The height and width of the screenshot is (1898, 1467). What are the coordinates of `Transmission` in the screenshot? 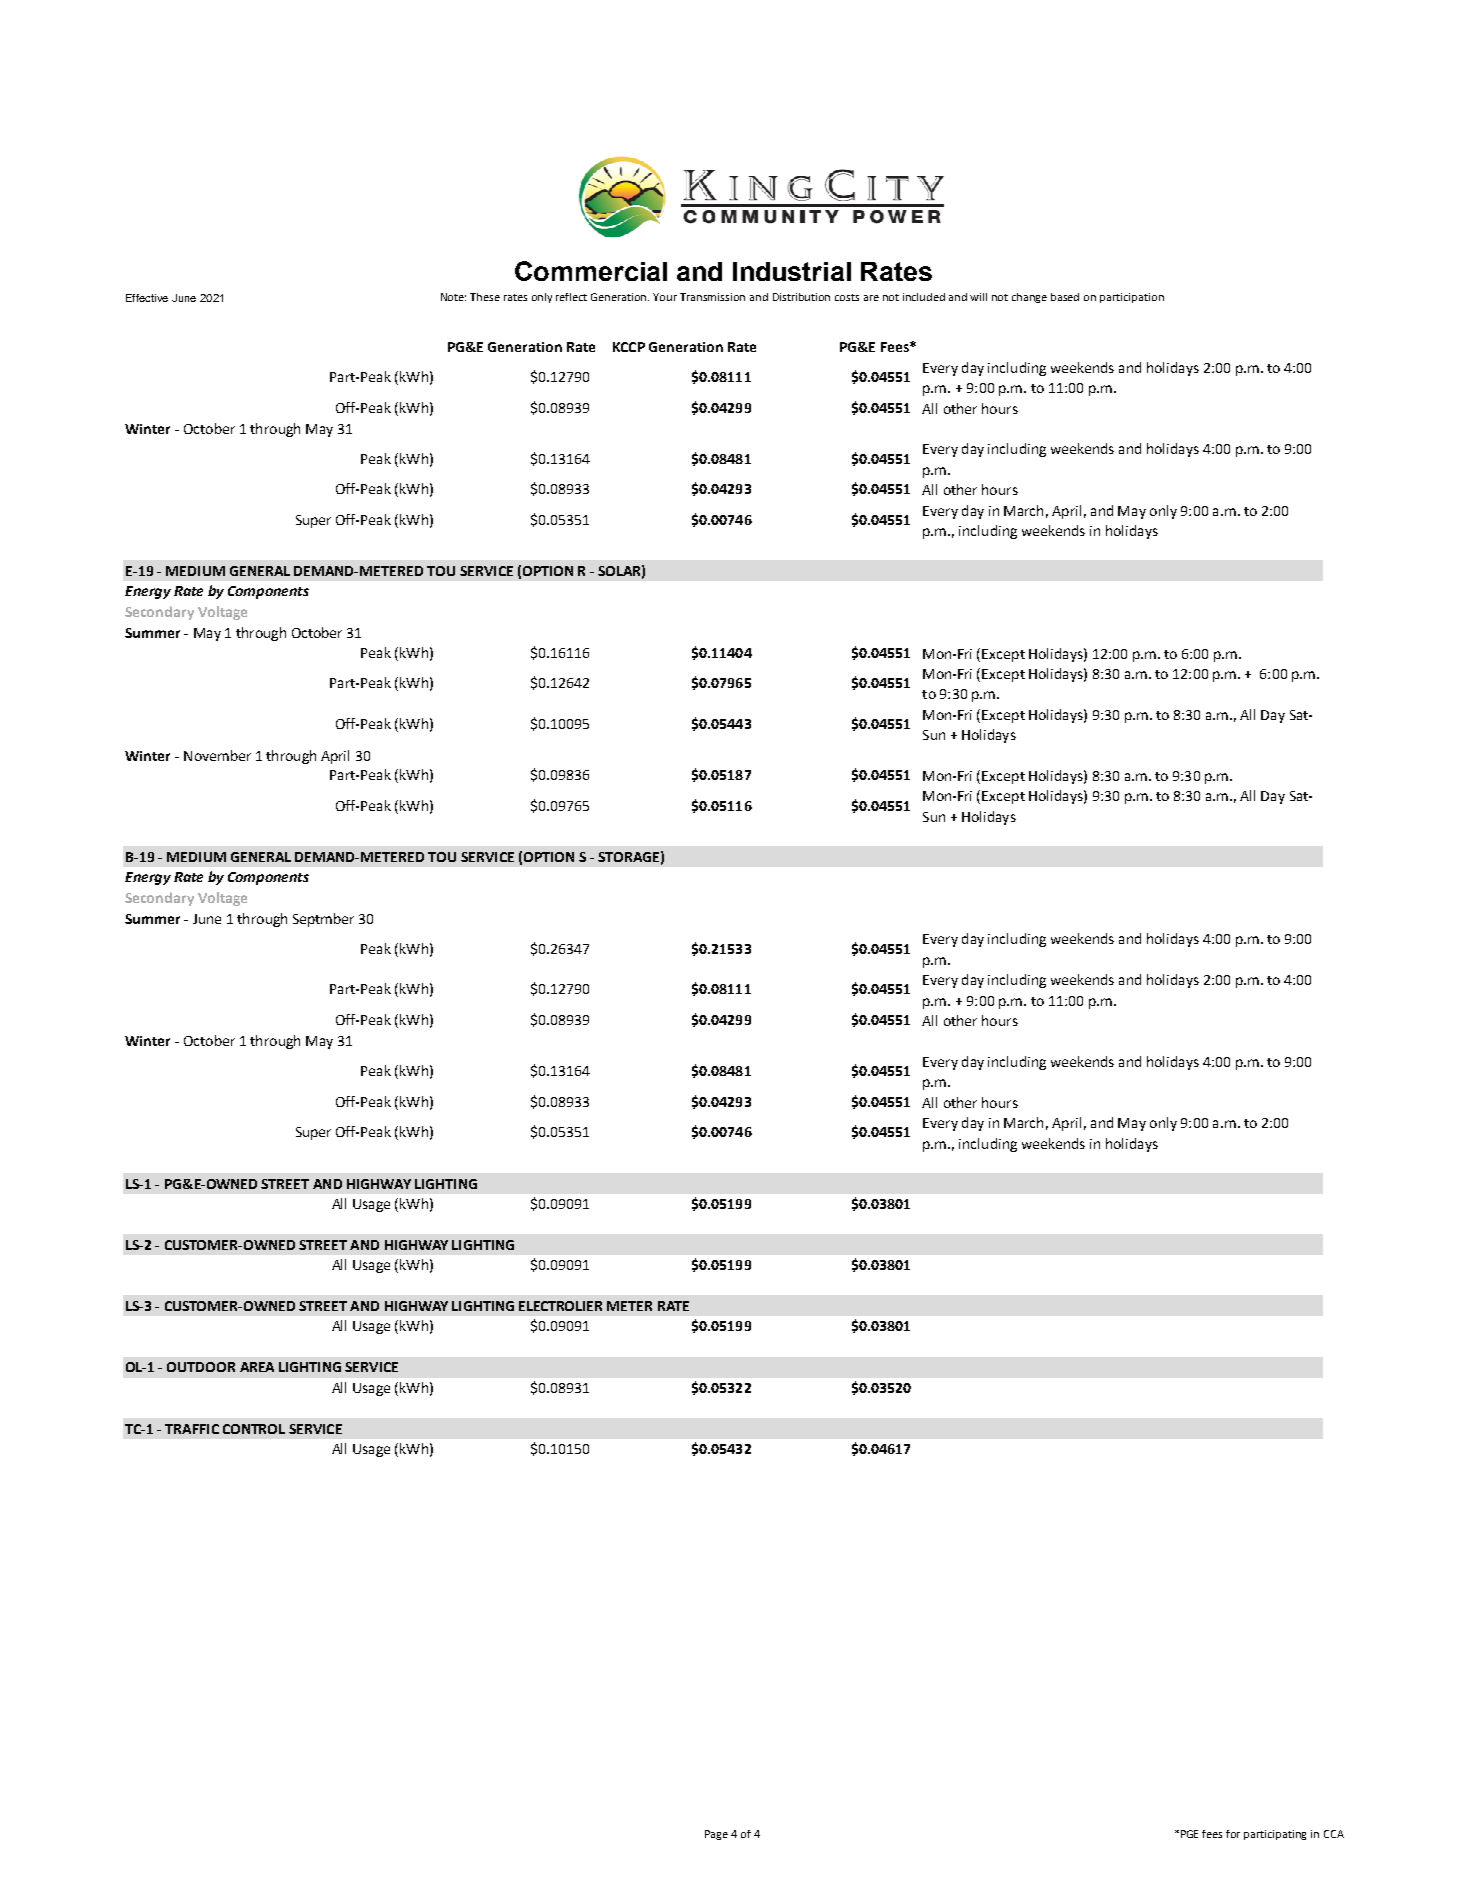 It's located at (712, 297).
